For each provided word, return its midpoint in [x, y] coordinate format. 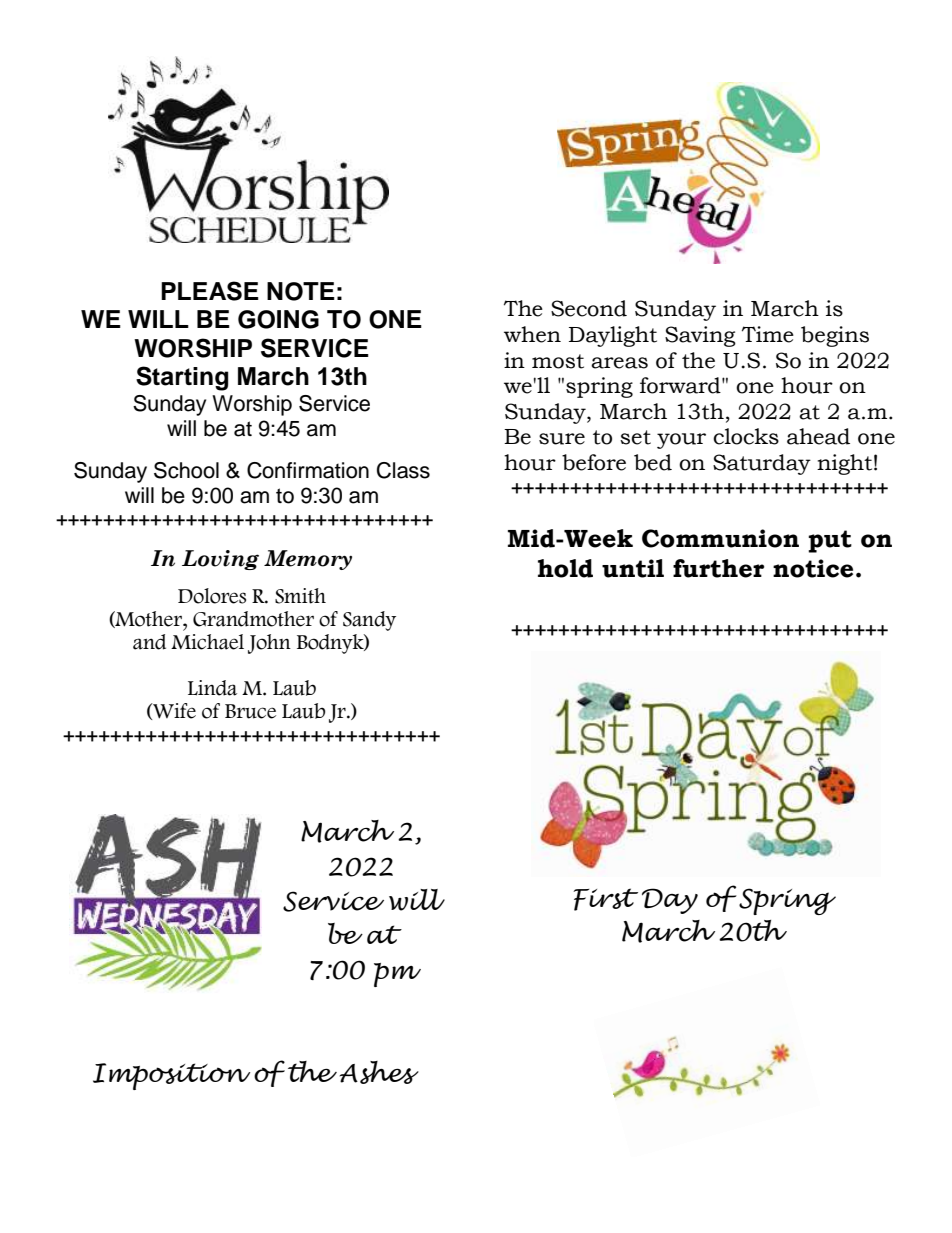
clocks [746, 436]
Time [768, 334]
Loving [220, 560]
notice [813, 568]
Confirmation [308, 470]
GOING [278, 319]
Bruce [250, 711]
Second [589, 308]
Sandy [369, 621]
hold [565, 568]
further [718, 568]
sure [562, 439]
